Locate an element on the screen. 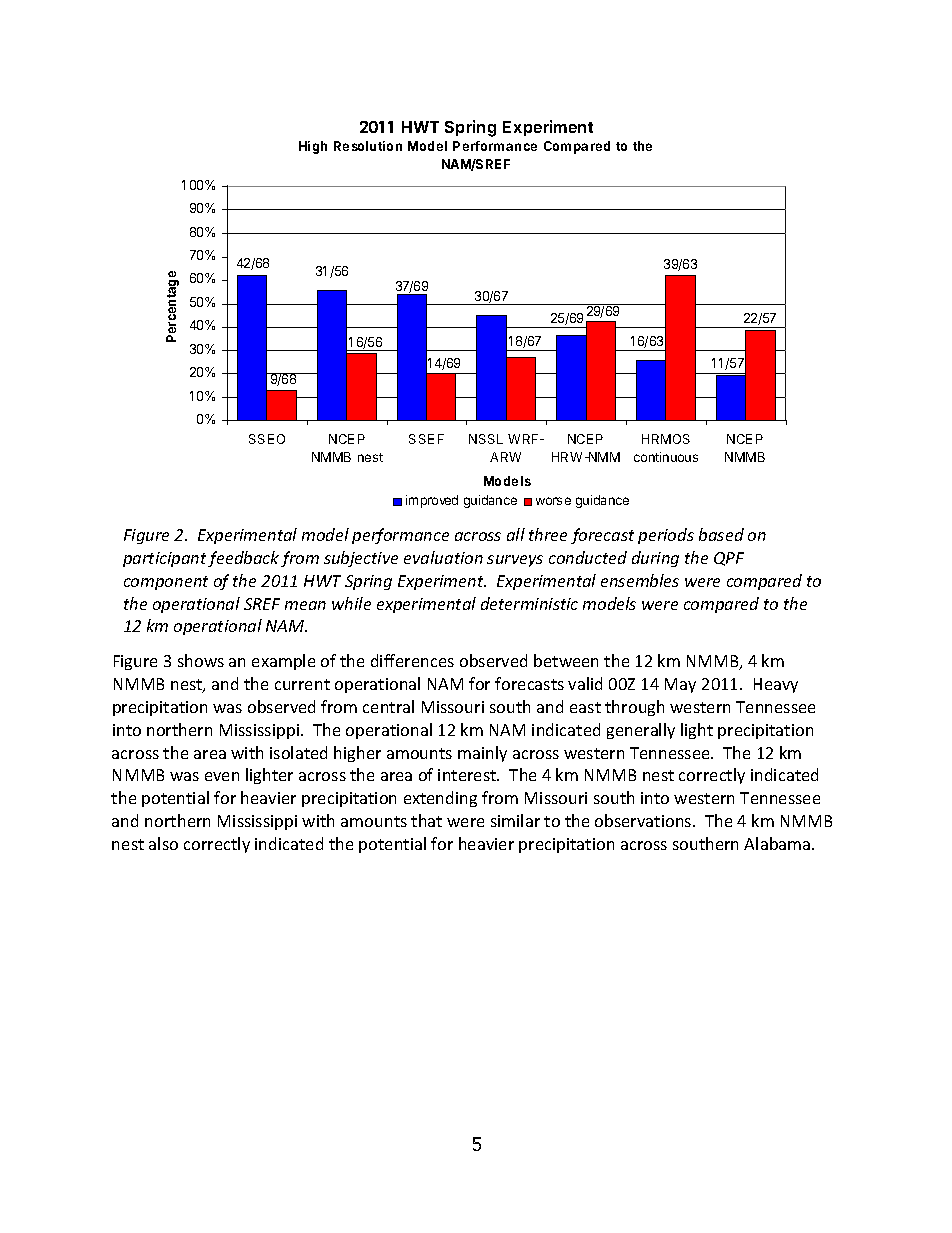 This screenshot has width=952, height=1233. feedback is located at coordinates (243, 559).
